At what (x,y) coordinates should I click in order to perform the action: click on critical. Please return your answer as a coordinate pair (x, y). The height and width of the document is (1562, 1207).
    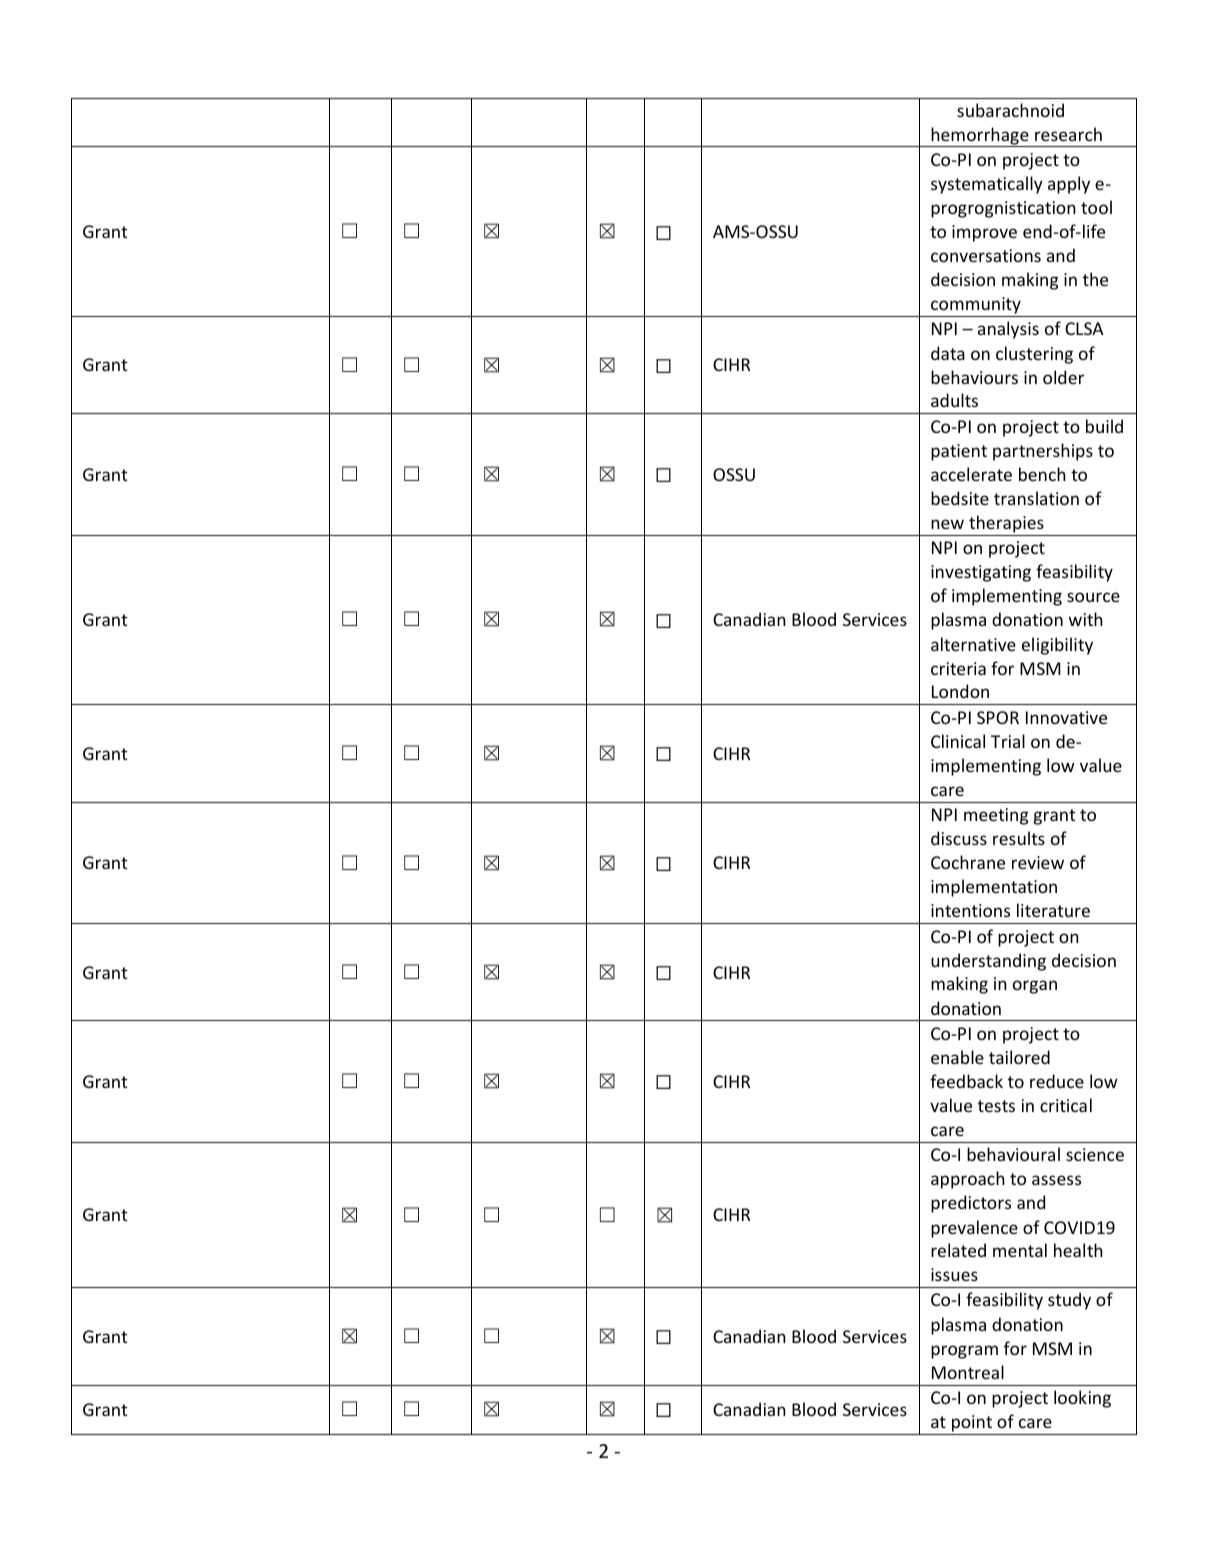
    Looking at the image, I should click on (1066, 1105).
